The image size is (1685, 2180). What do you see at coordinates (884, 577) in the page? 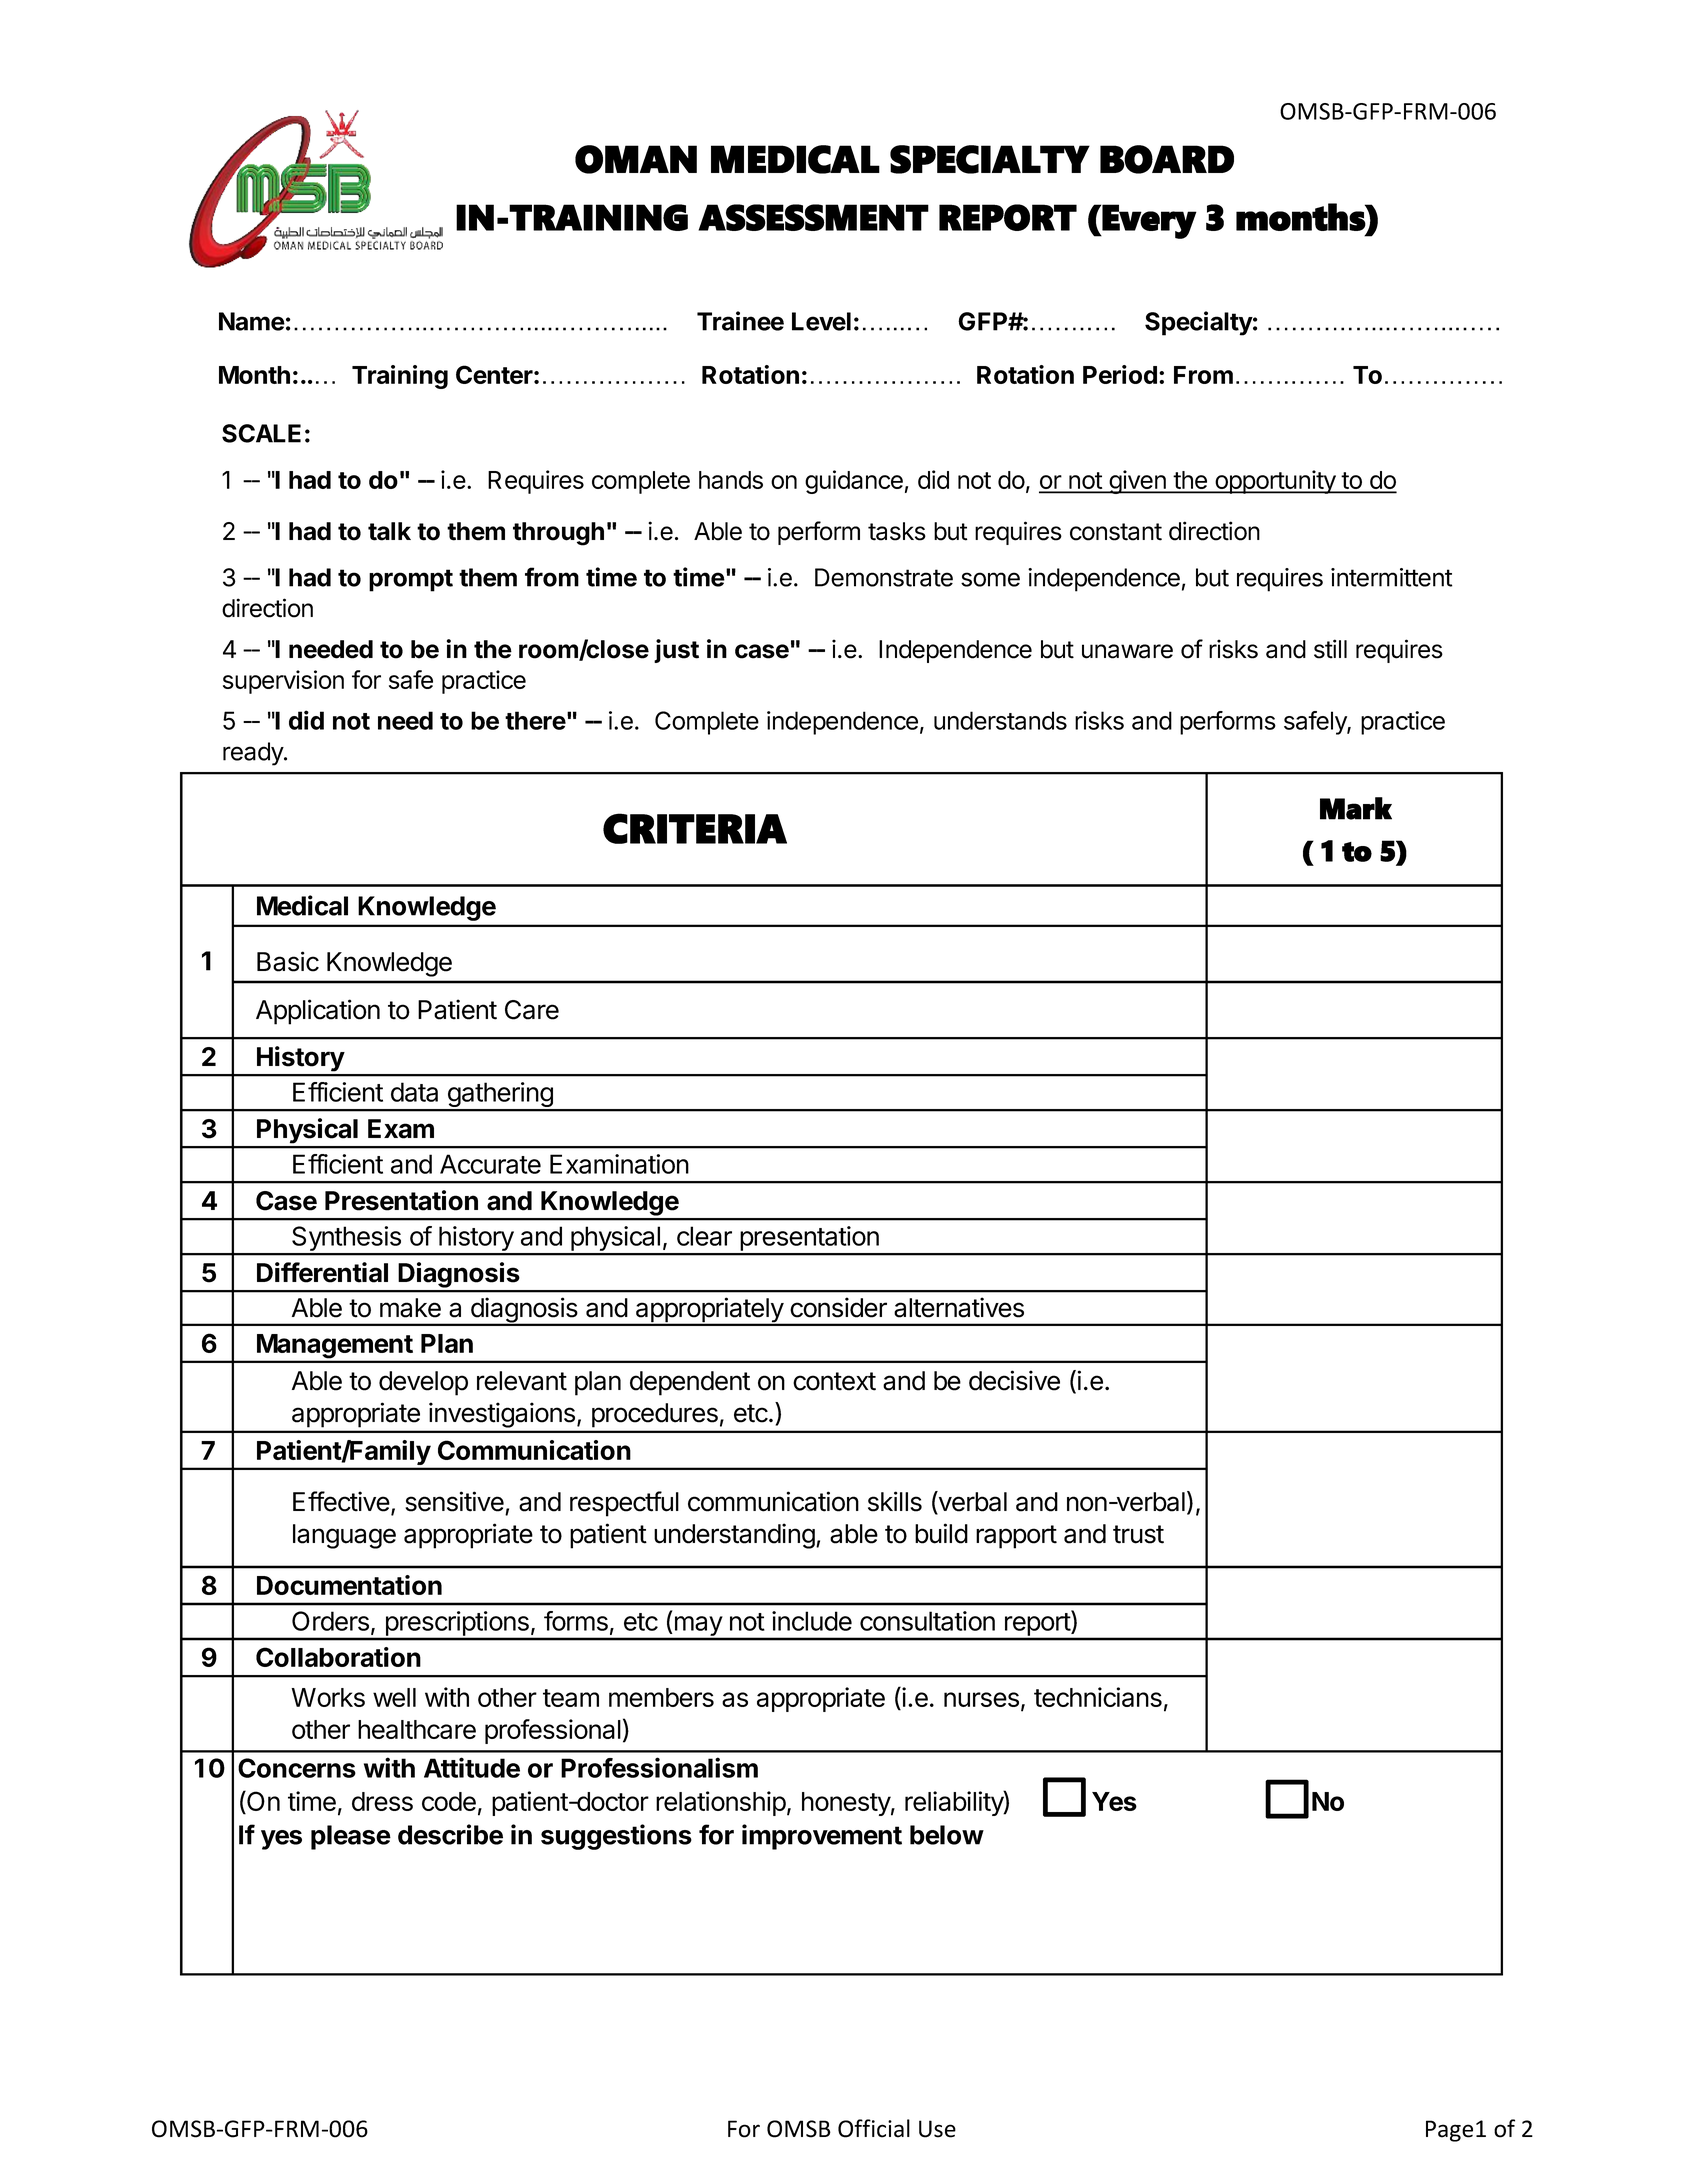
I see `Demonstrate` at bounding box center [884, 577].
